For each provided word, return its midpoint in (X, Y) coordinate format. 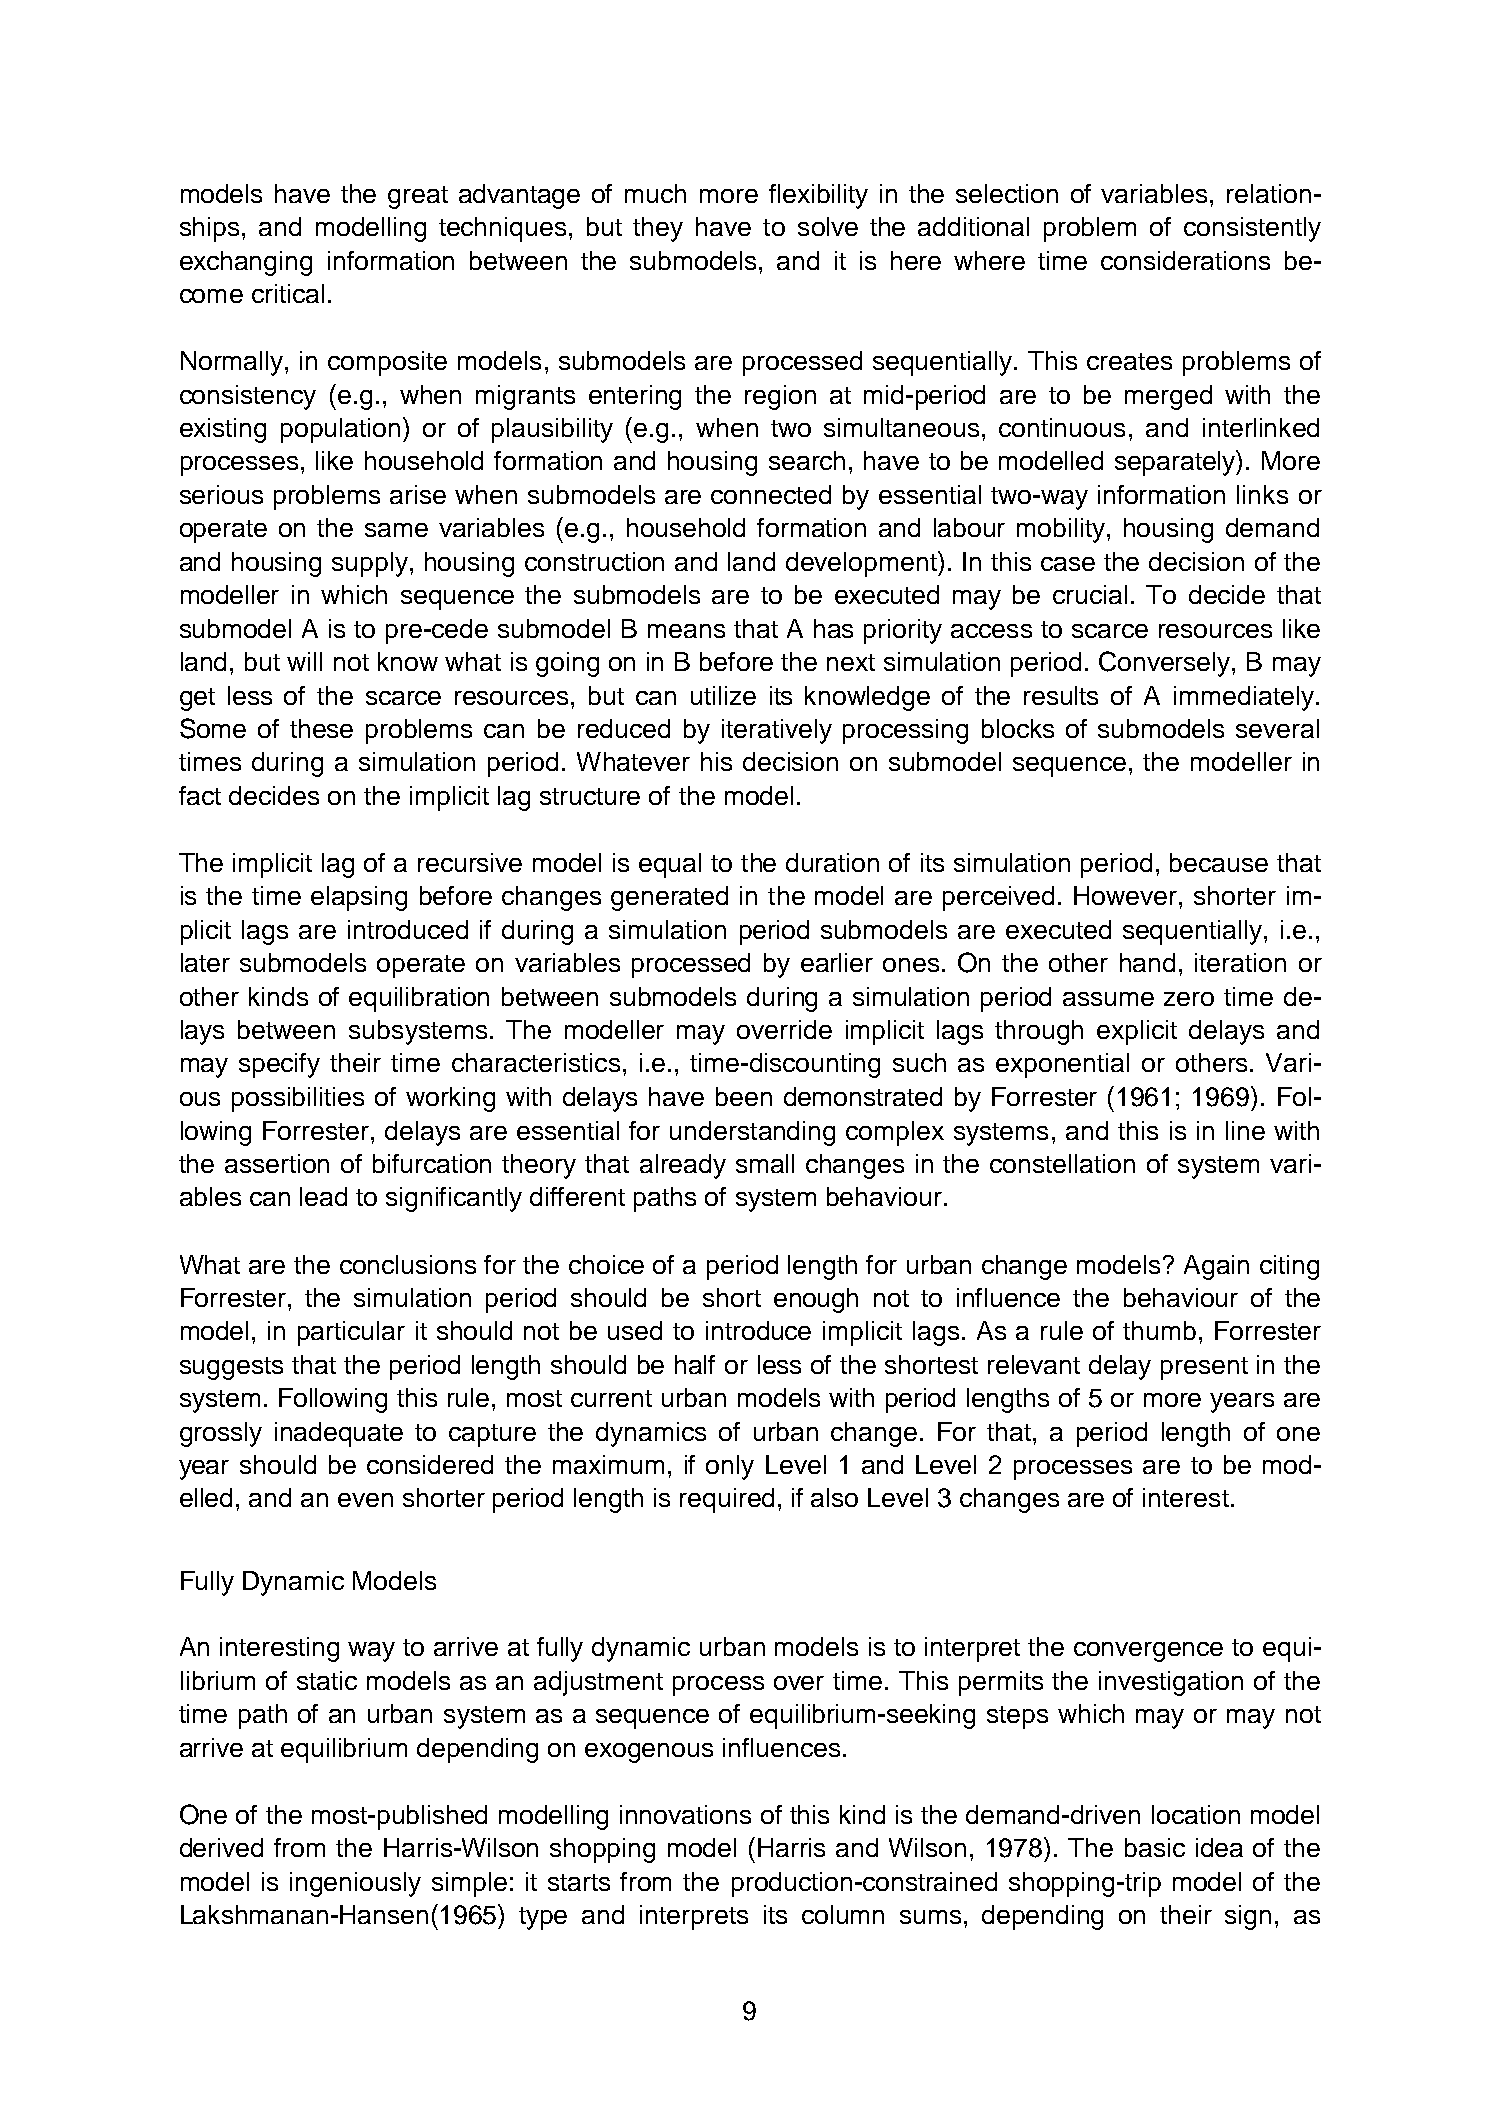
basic (1155, 1847)
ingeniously (355, 1884)
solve (828, 226)
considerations (1185, 260)
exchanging (246, 263)
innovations (685, 1814)
